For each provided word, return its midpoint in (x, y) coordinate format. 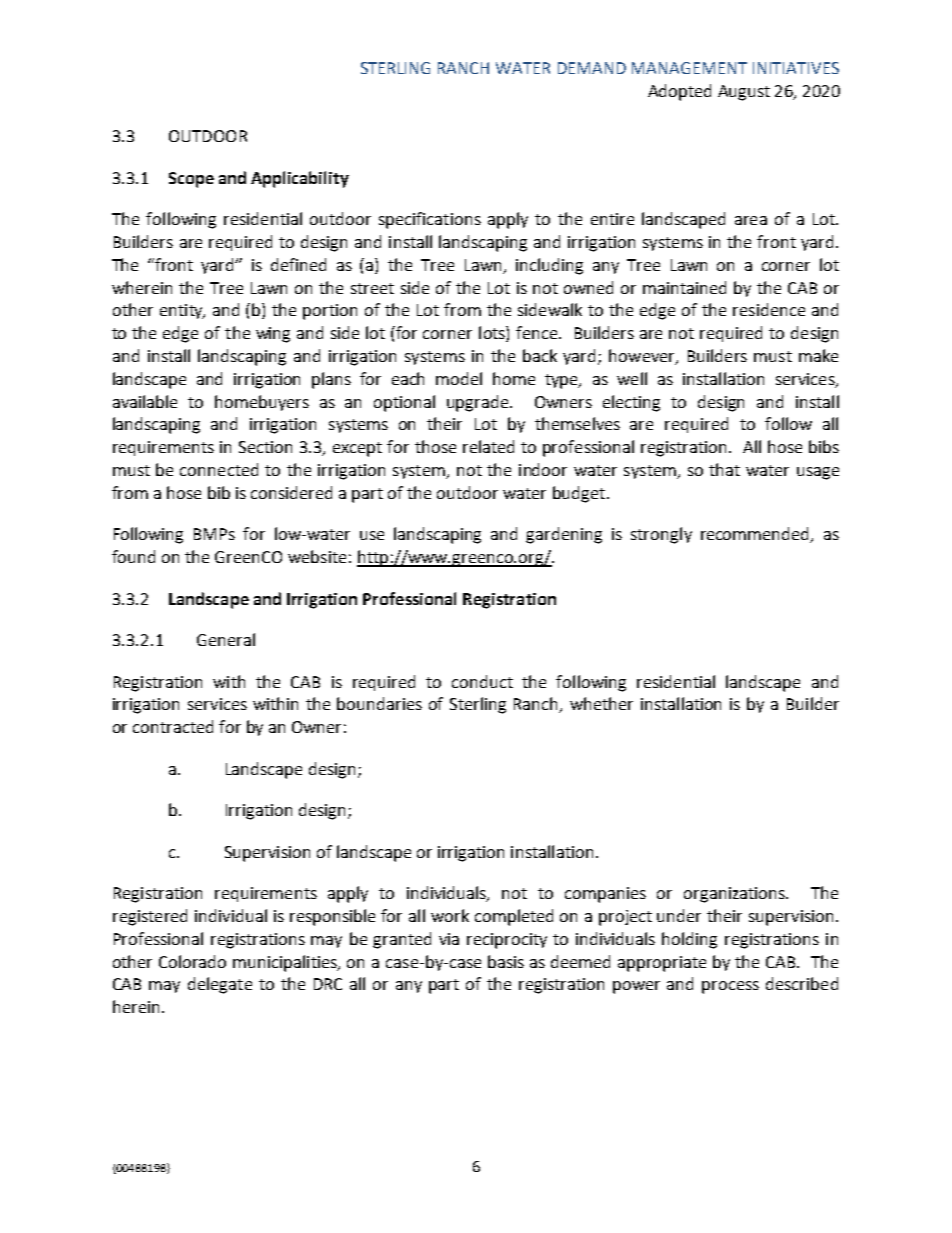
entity (182, 311)
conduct (482, 681)
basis (506, 961)
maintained (684, 287)
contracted (173, 726)
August (744, 93)
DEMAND (592, 68)
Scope (191, 180)
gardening (564, 535)
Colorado (192, 961)
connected (219, 469)
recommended (756, 535)
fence (538, 332)
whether (601, 703)
